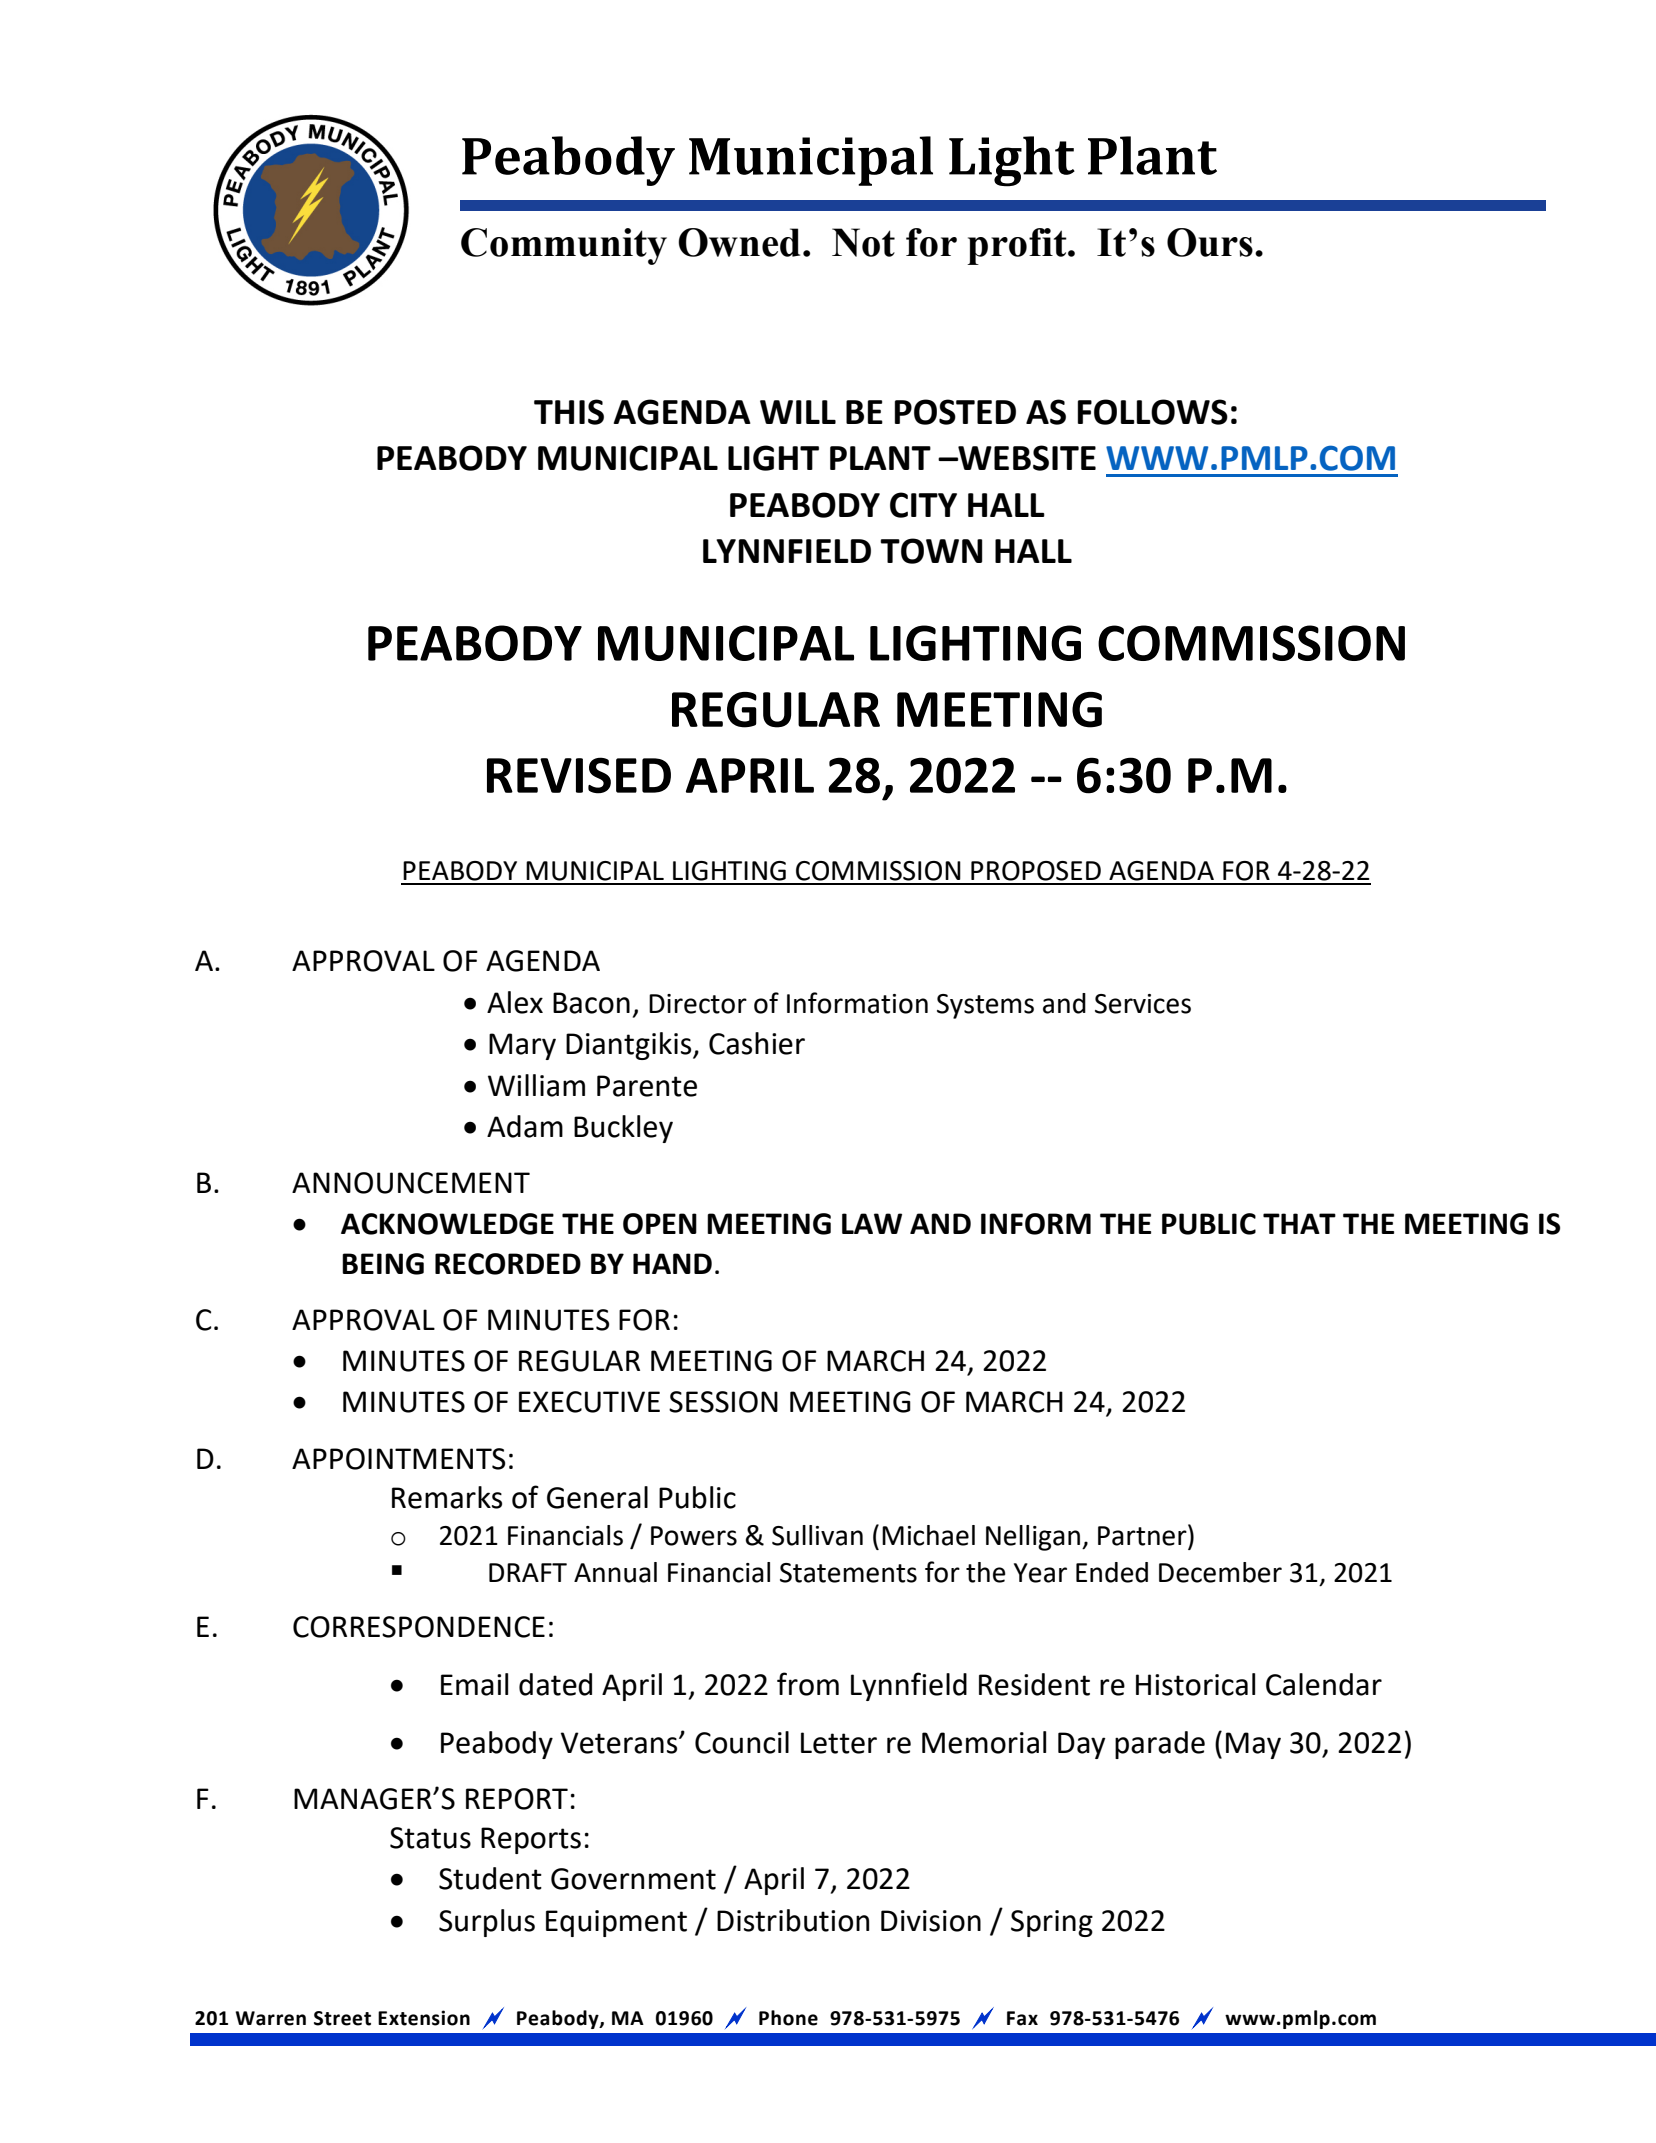 This screenshot has height=2143, width=1656. What do you see at coordinates (447, 1497) in the screenshot?
I see `Remarks` at bounding box center [447, 1497].
